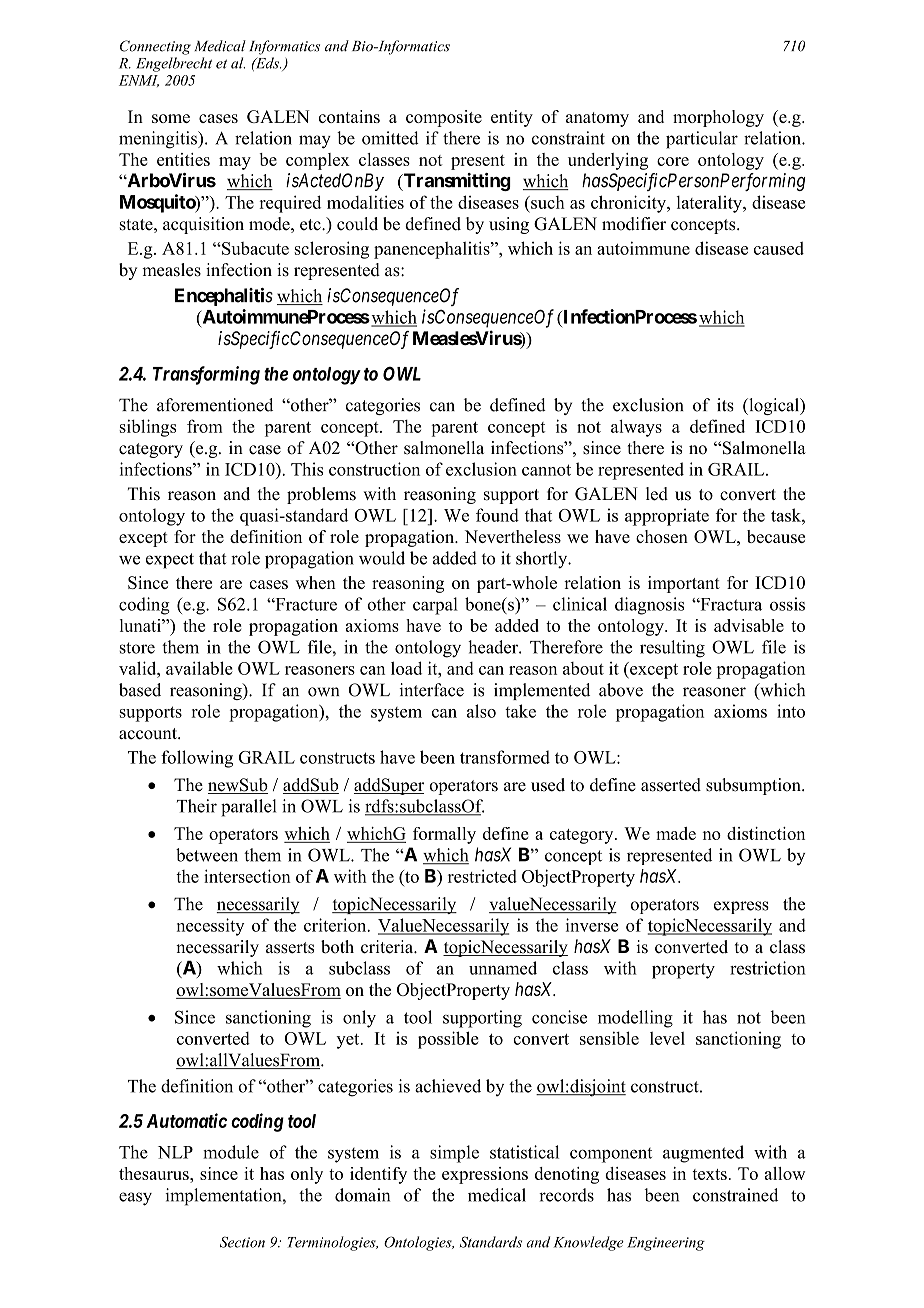 This image has height=1308, width=924. I want to click on carpal, so click(435, 606).
